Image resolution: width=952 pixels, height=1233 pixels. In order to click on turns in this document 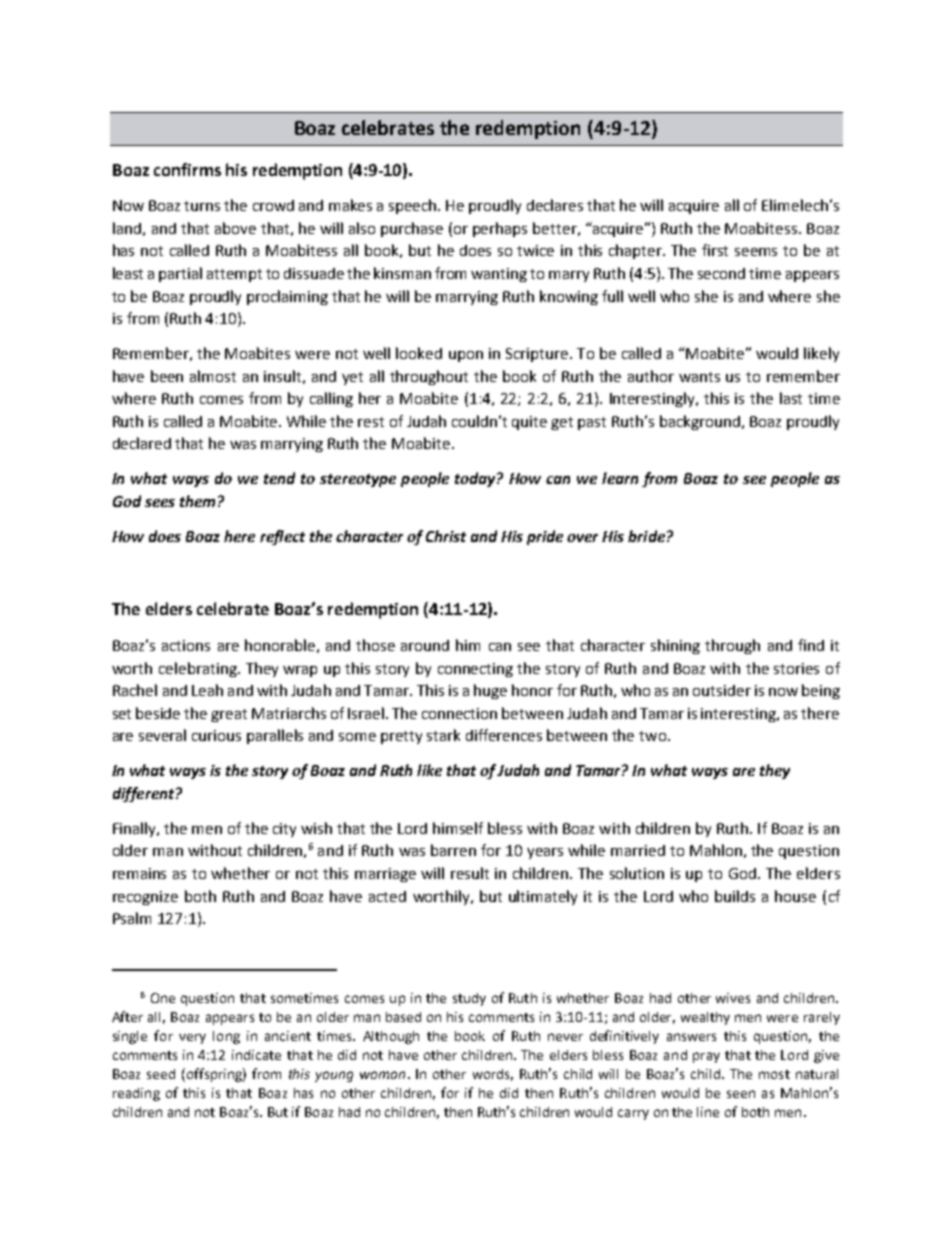, I will do `click(202, 206)`.
